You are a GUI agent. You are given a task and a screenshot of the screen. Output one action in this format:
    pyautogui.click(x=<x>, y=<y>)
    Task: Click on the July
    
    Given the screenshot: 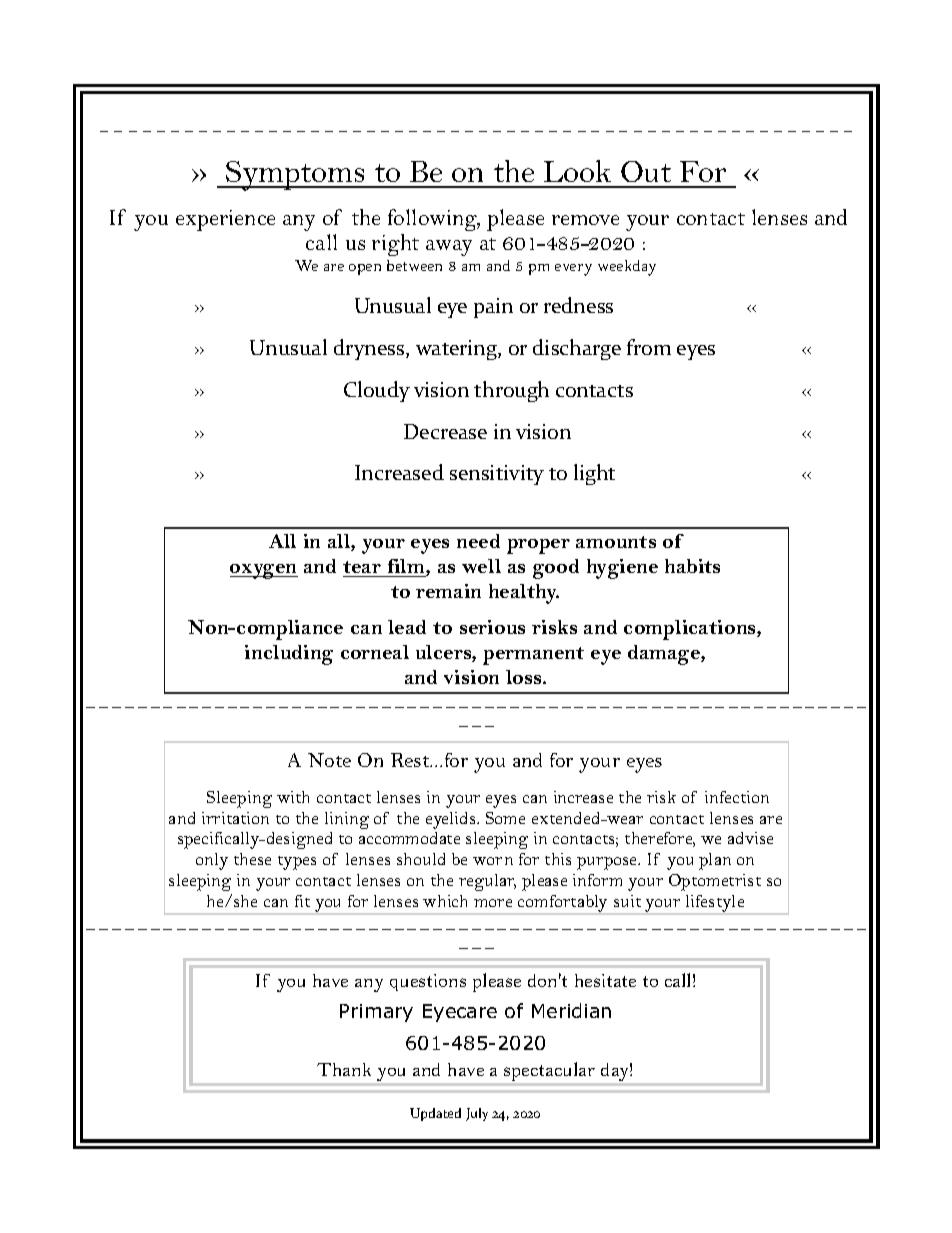 What is the action you would take?
    pyautogui.click(x=477, y=1114)
